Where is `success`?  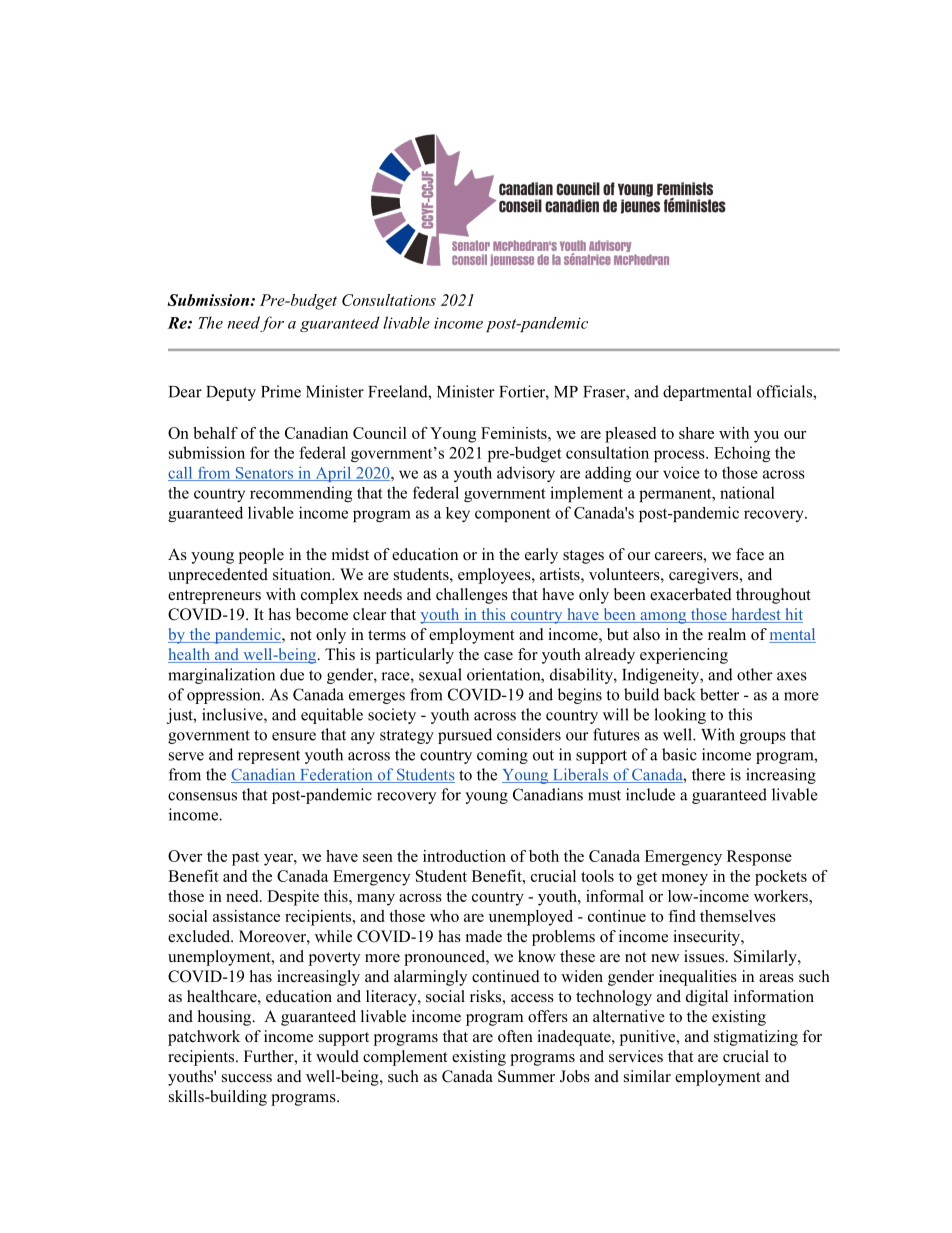 success is located at coordinates (247, 1078).
